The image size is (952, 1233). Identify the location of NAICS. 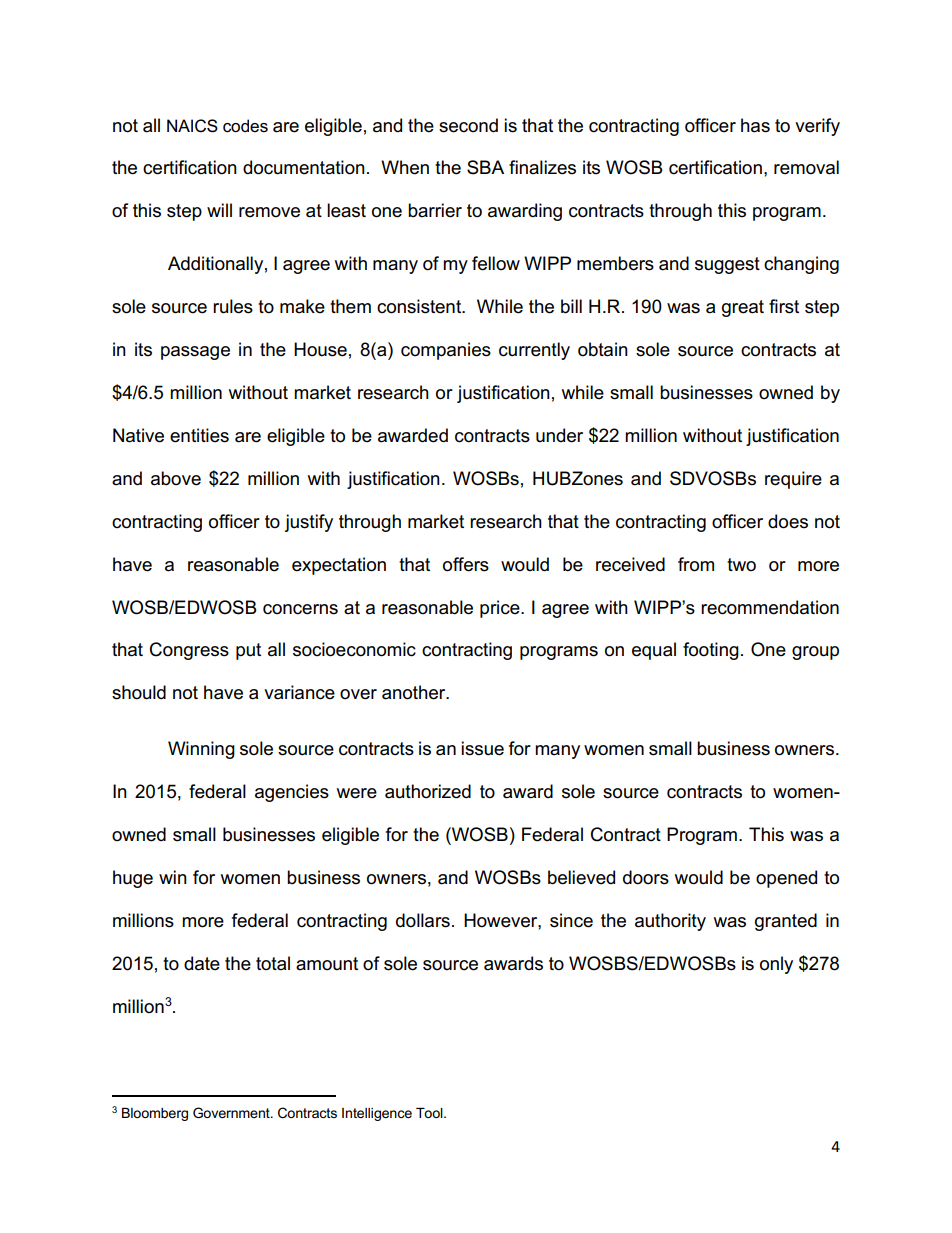
(192, 126).
